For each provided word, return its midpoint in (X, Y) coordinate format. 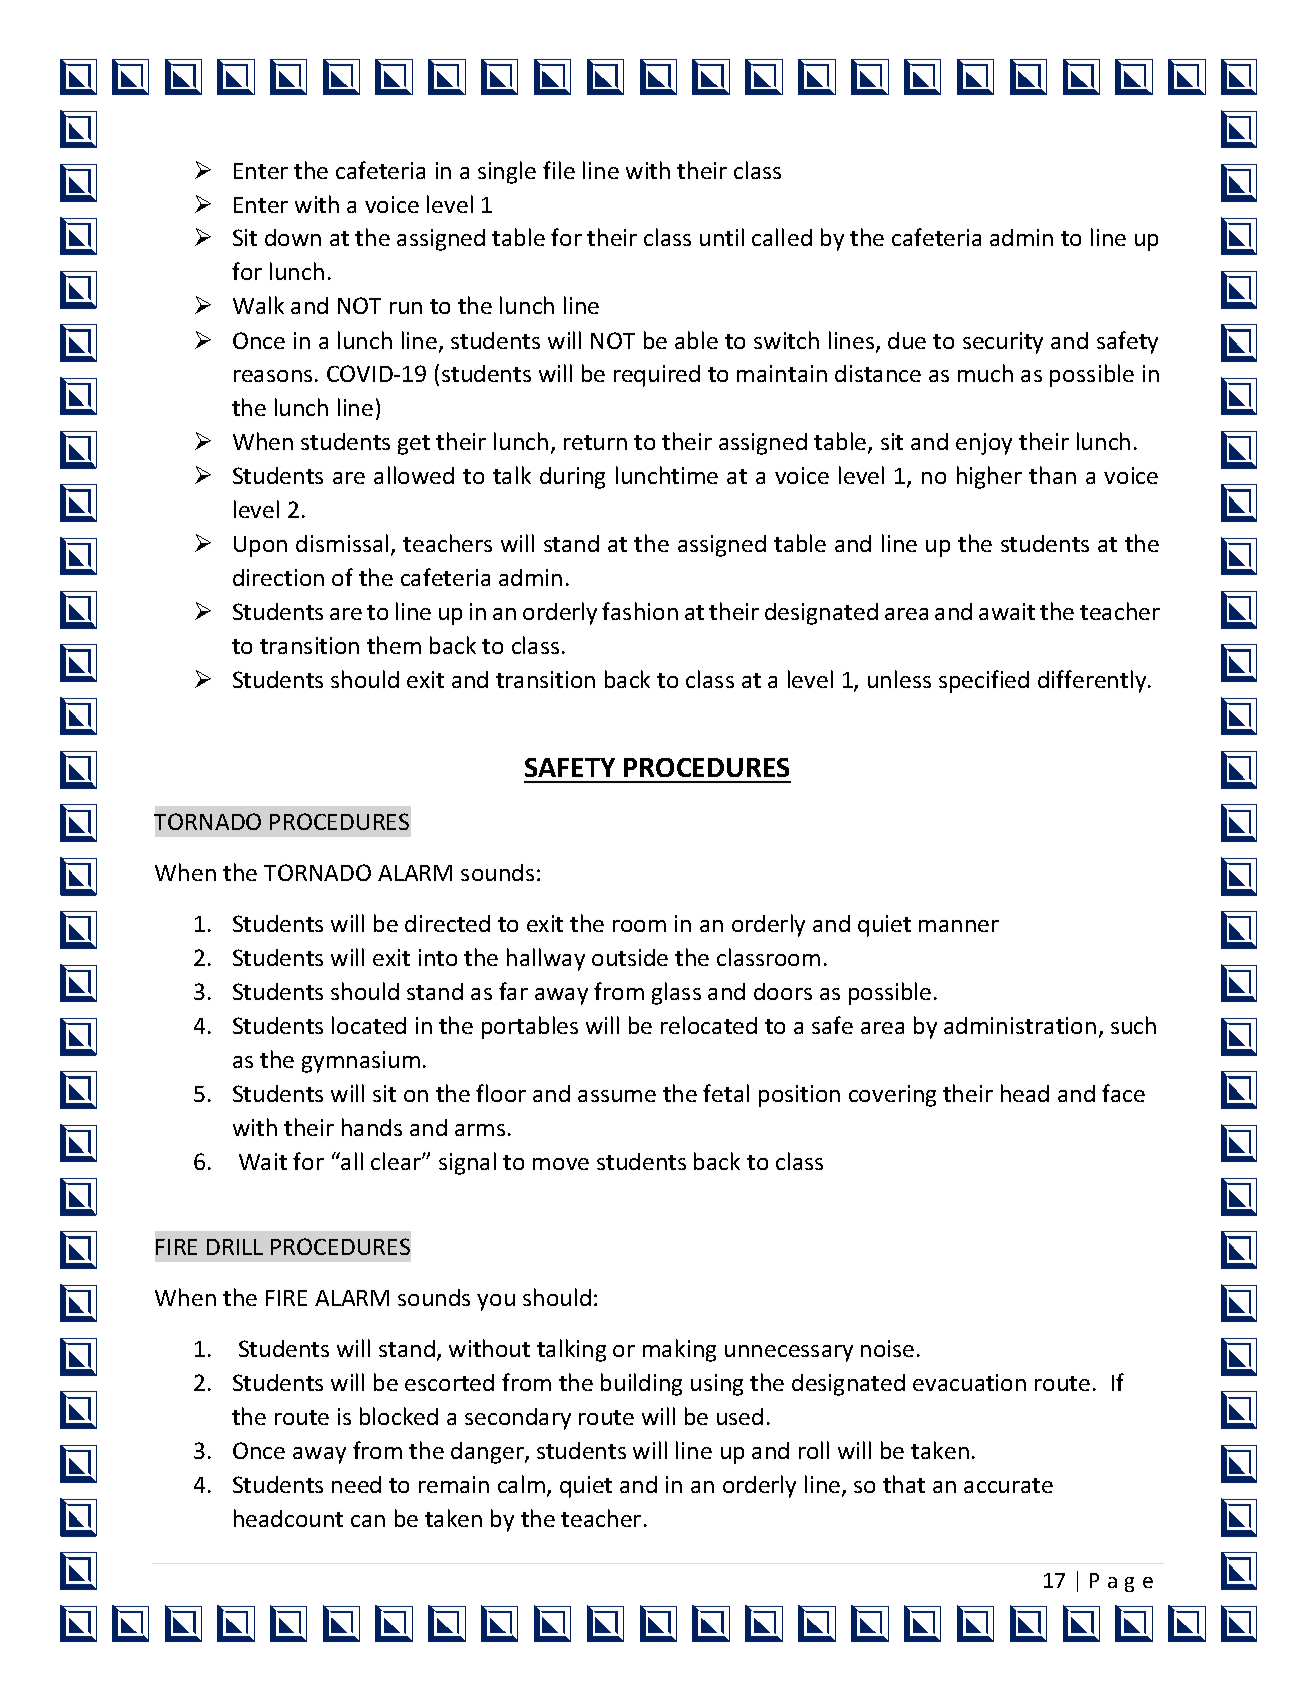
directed (447, 923)
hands (372, 1127)
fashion (640, 611)
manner (959, 926)
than (1052, 475)
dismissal (342, 543)
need (356, 1484)
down (293, 237)
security (1003, 343)
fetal (726, 1093)
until (722, 237)
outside (630, 957)
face (1123, 1093)
